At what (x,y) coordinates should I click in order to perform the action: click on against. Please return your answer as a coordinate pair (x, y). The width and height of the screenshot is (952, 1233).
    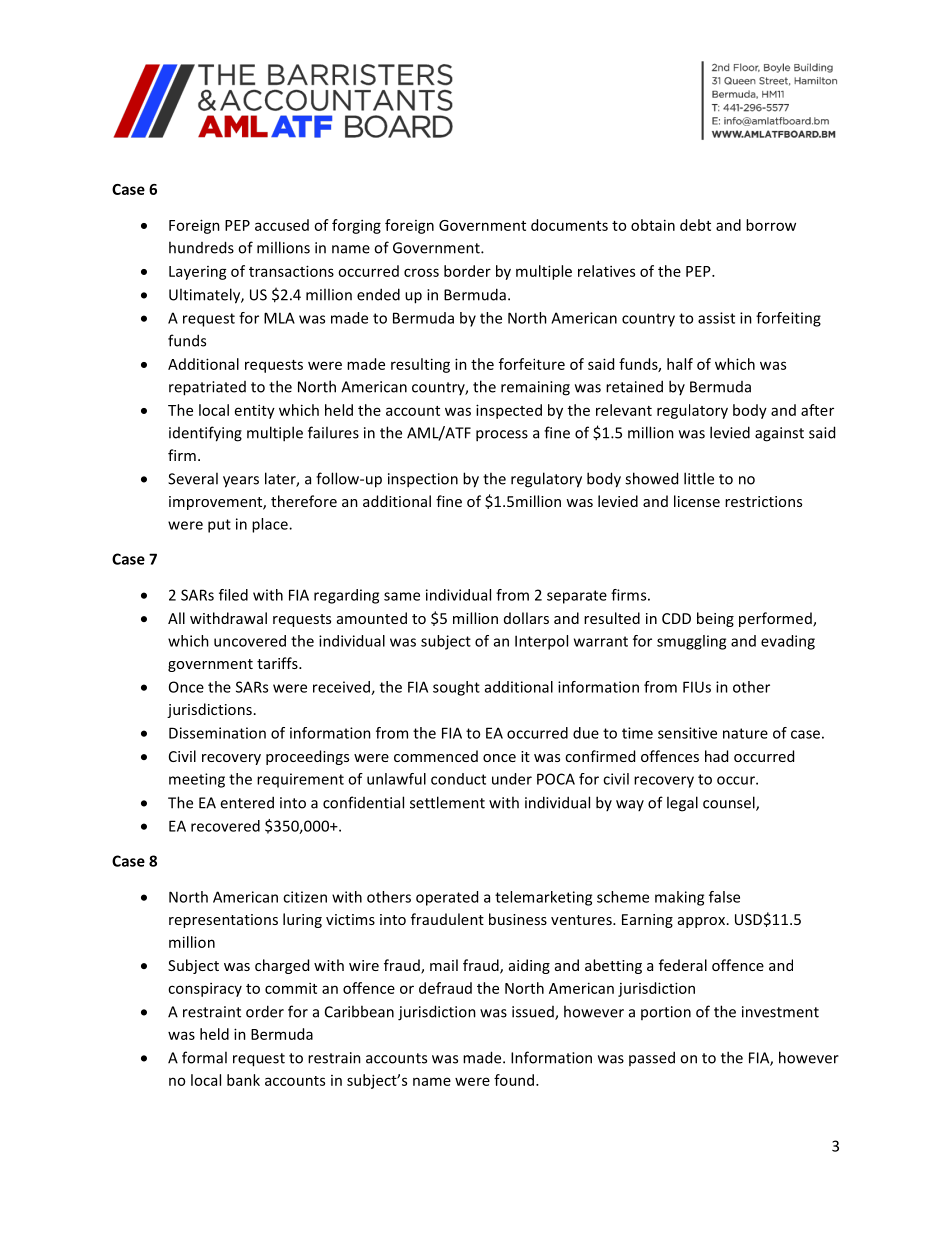
    Looking at the image, I should click on (779, 434).
